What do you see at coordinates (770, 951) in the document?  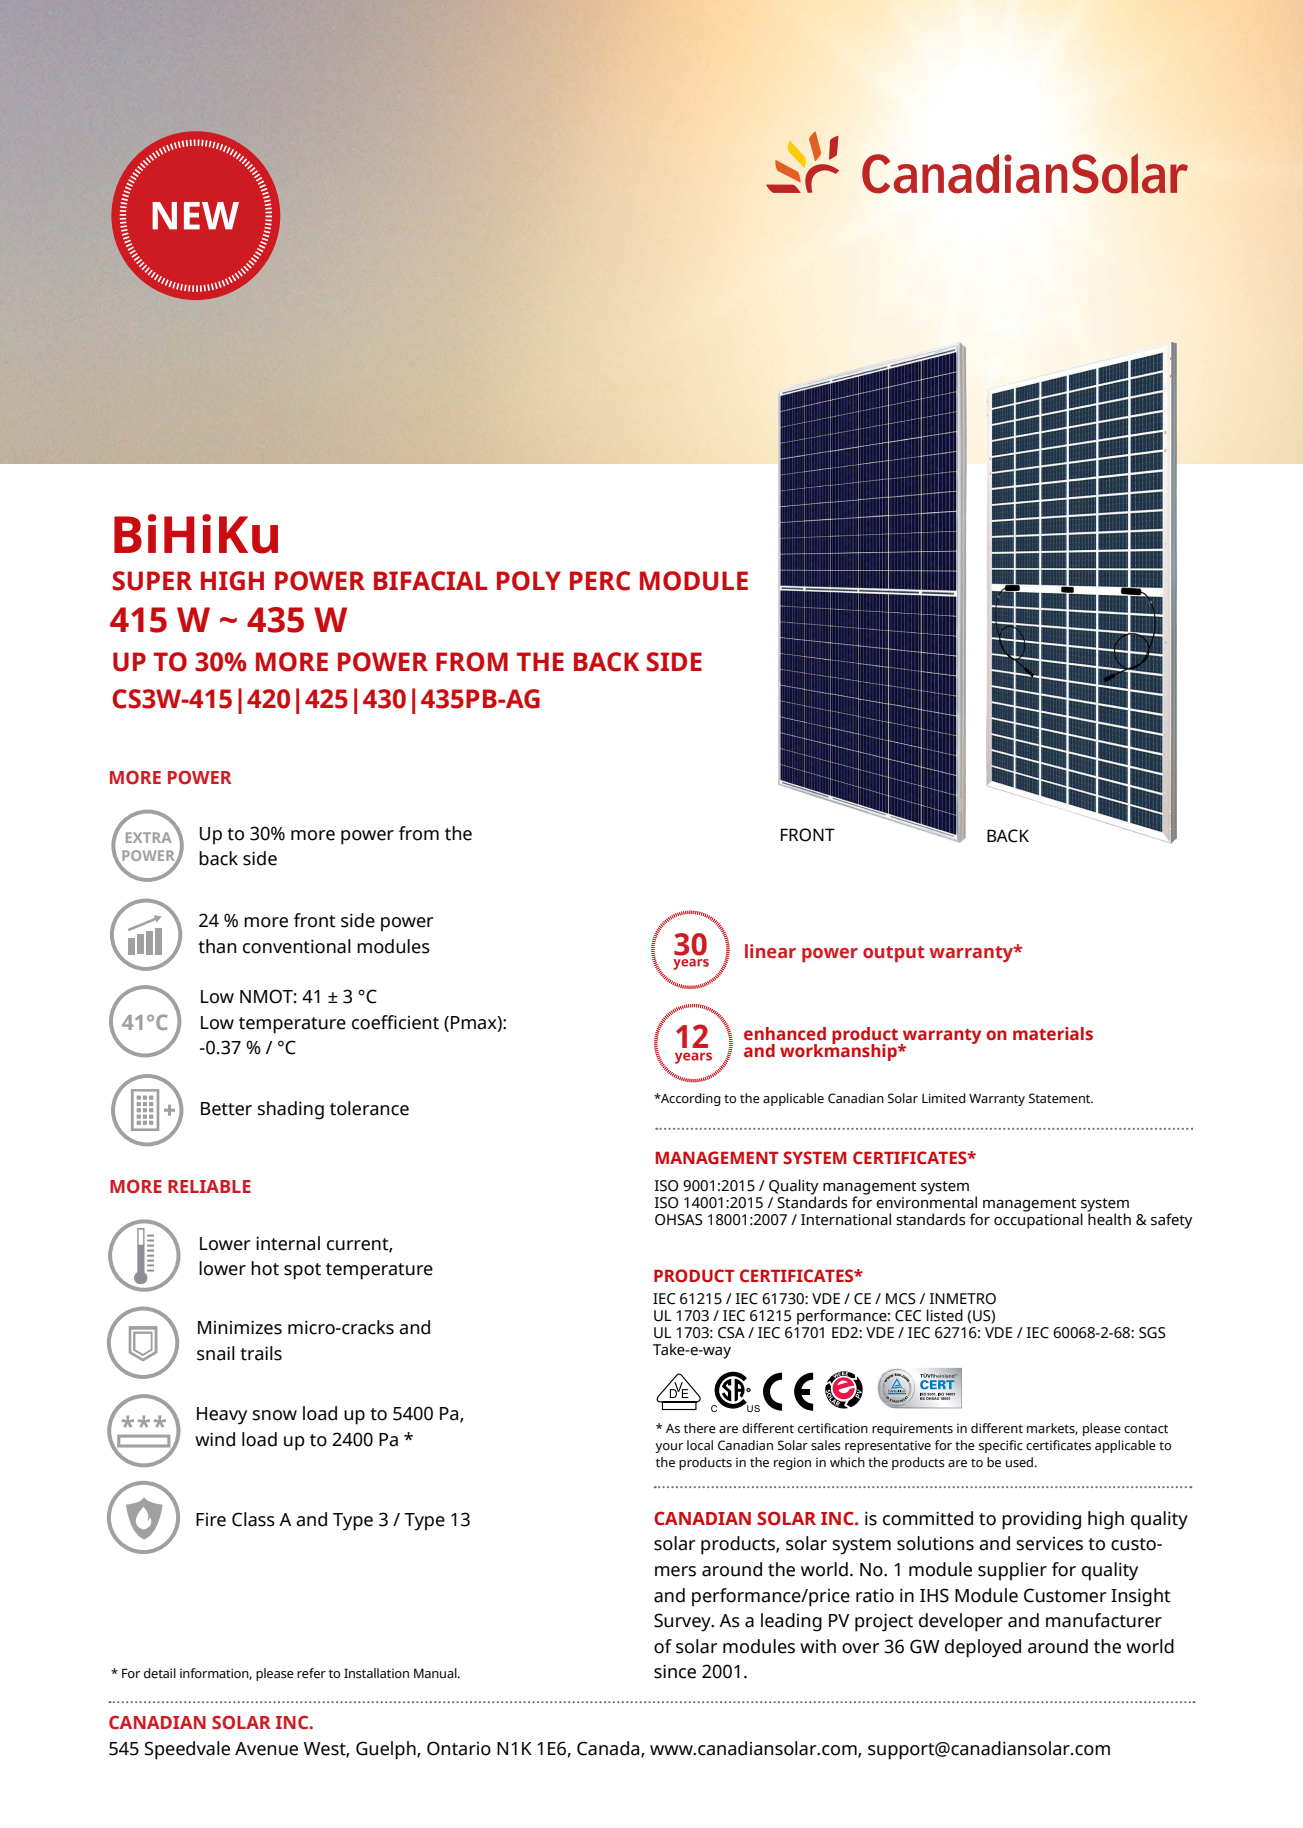 I see `linear` at bounding box center [770, 951].
